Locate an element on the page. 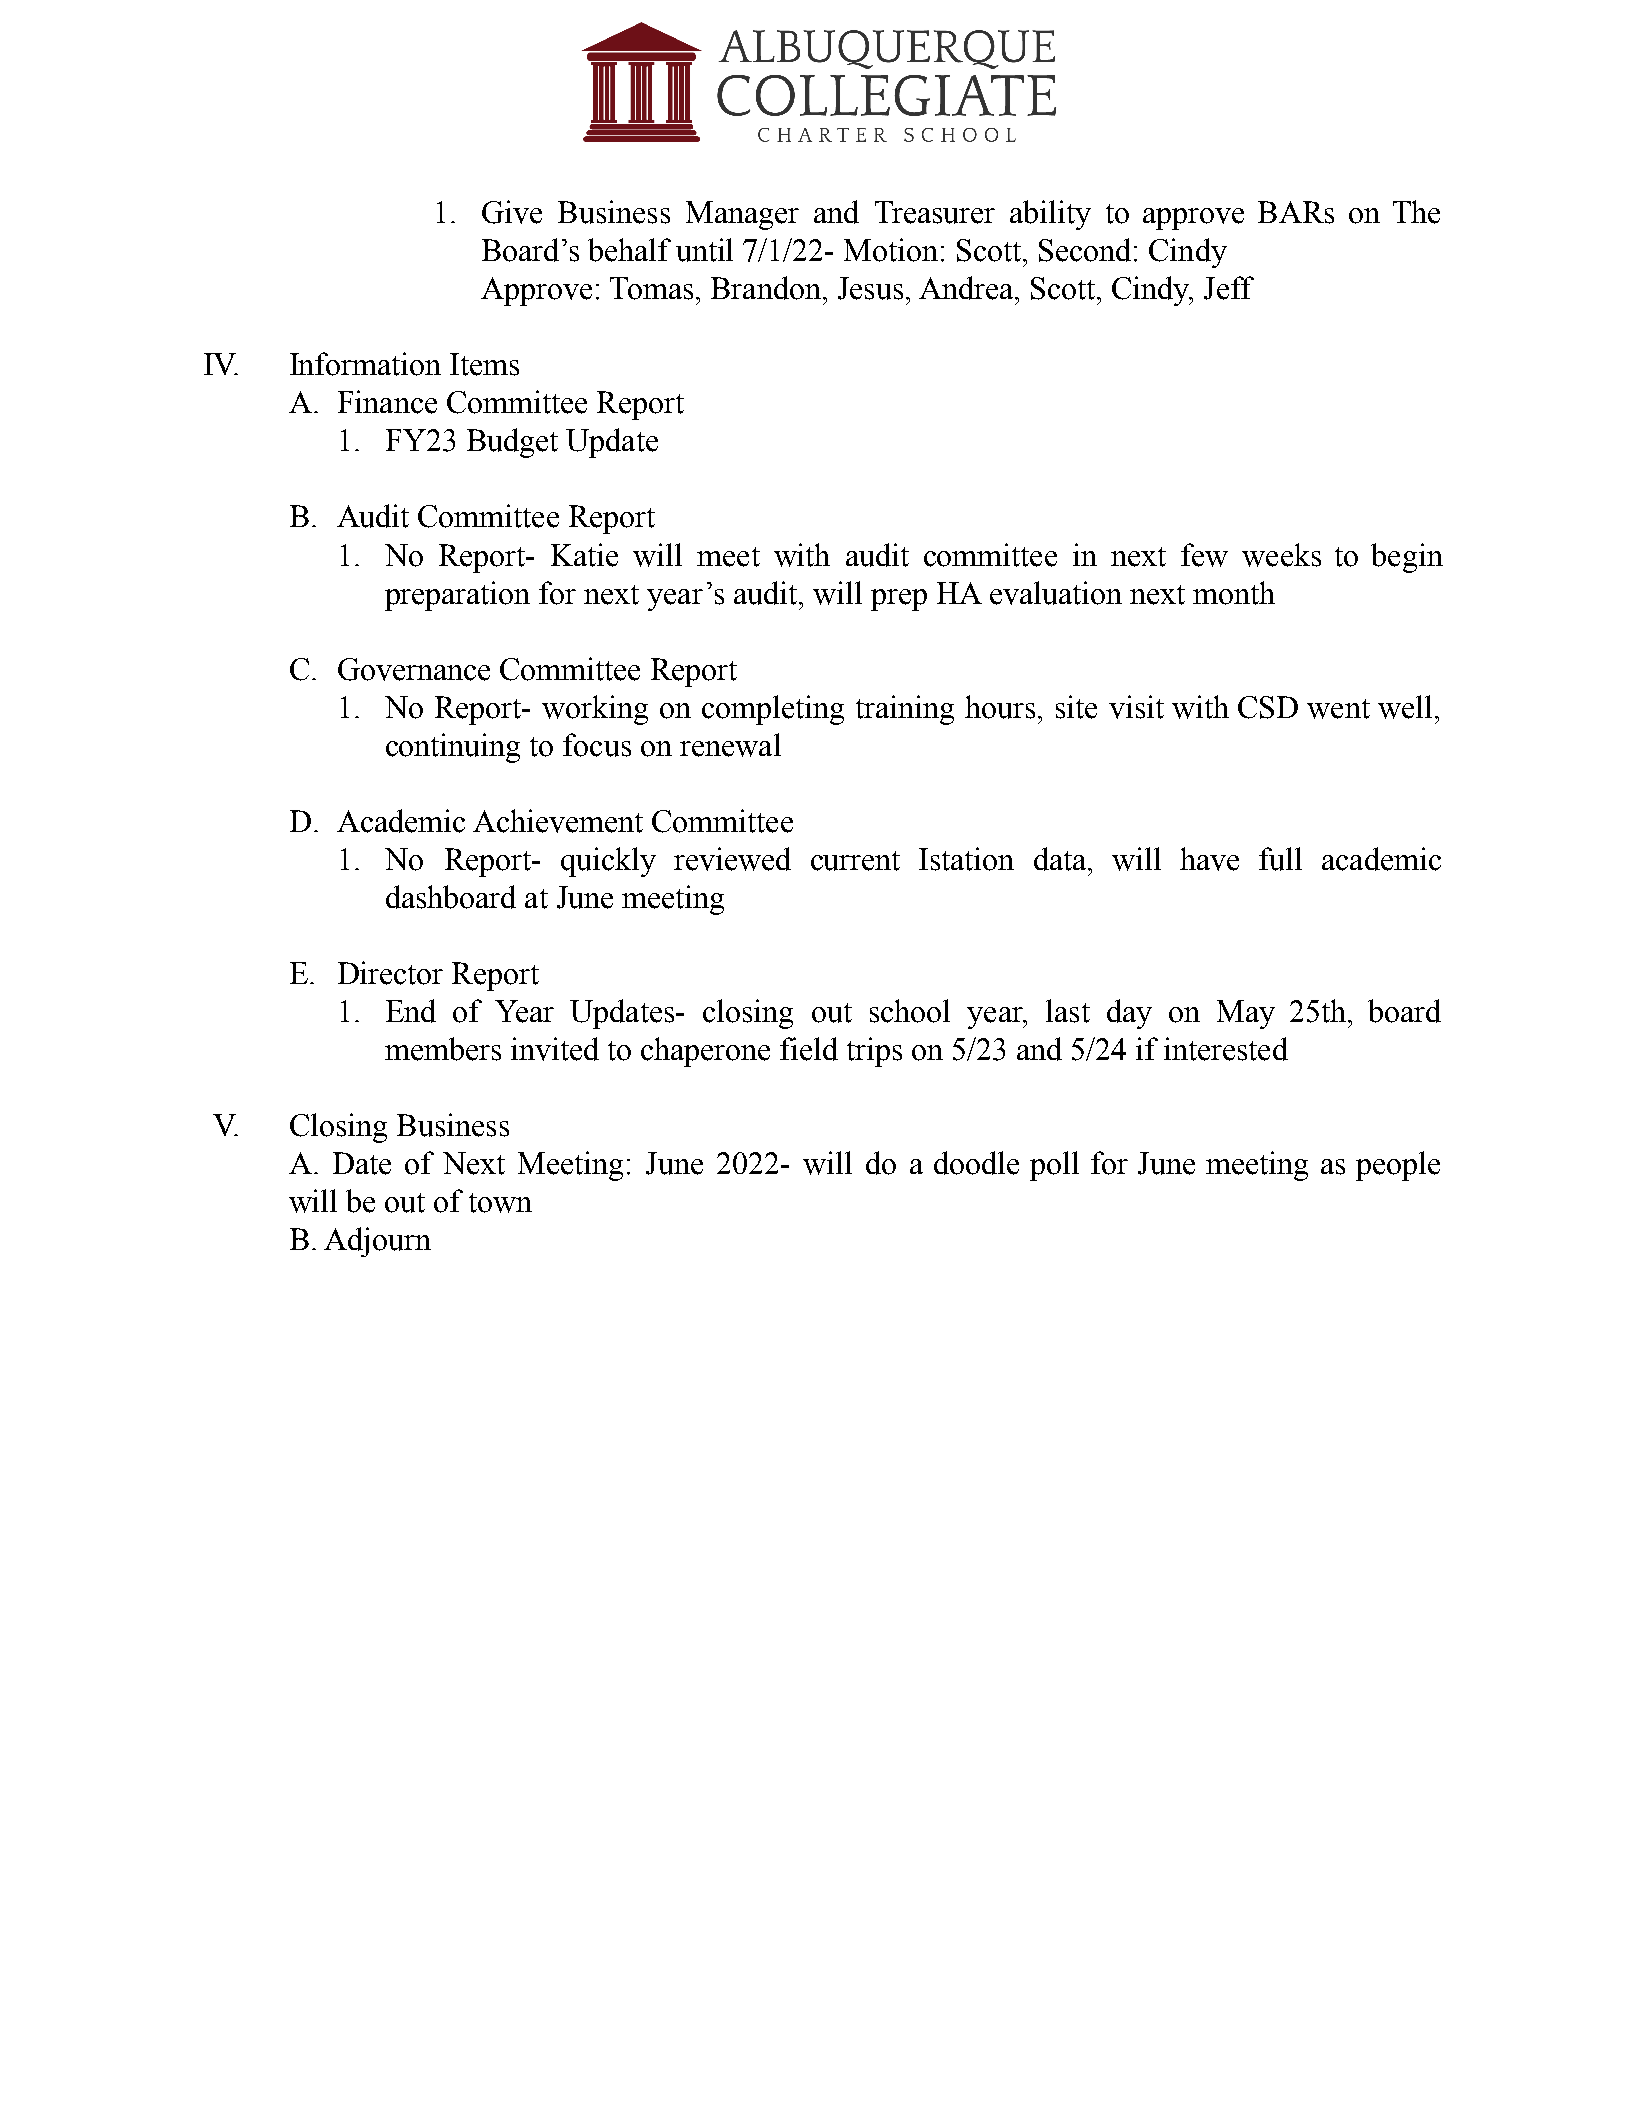 The height and width of the image is (2115, 1635). doodle is located at coordinates (976, 1163).
